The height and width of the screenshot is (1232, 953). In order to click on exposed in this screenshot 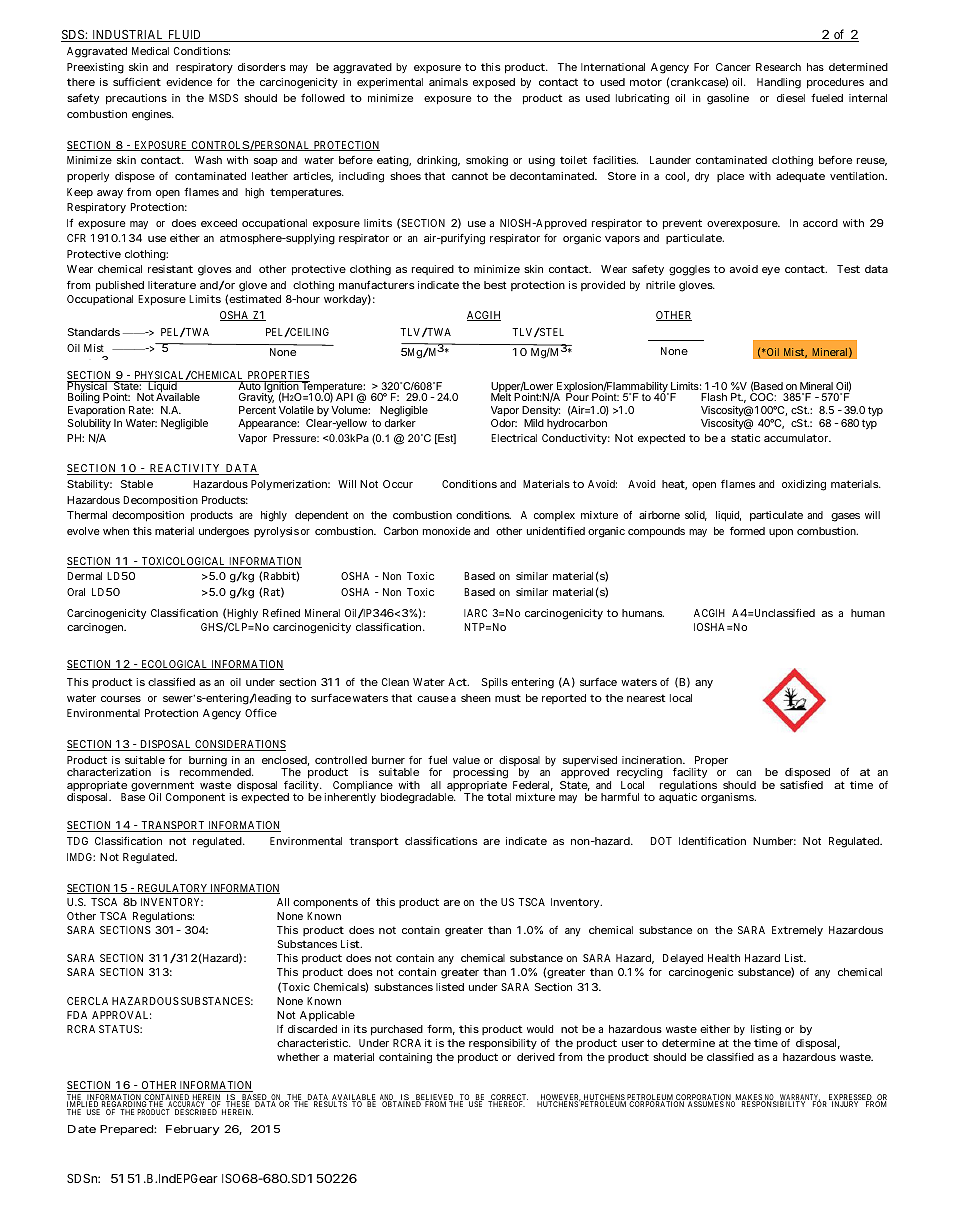, I will do `click(494, 83)`.
